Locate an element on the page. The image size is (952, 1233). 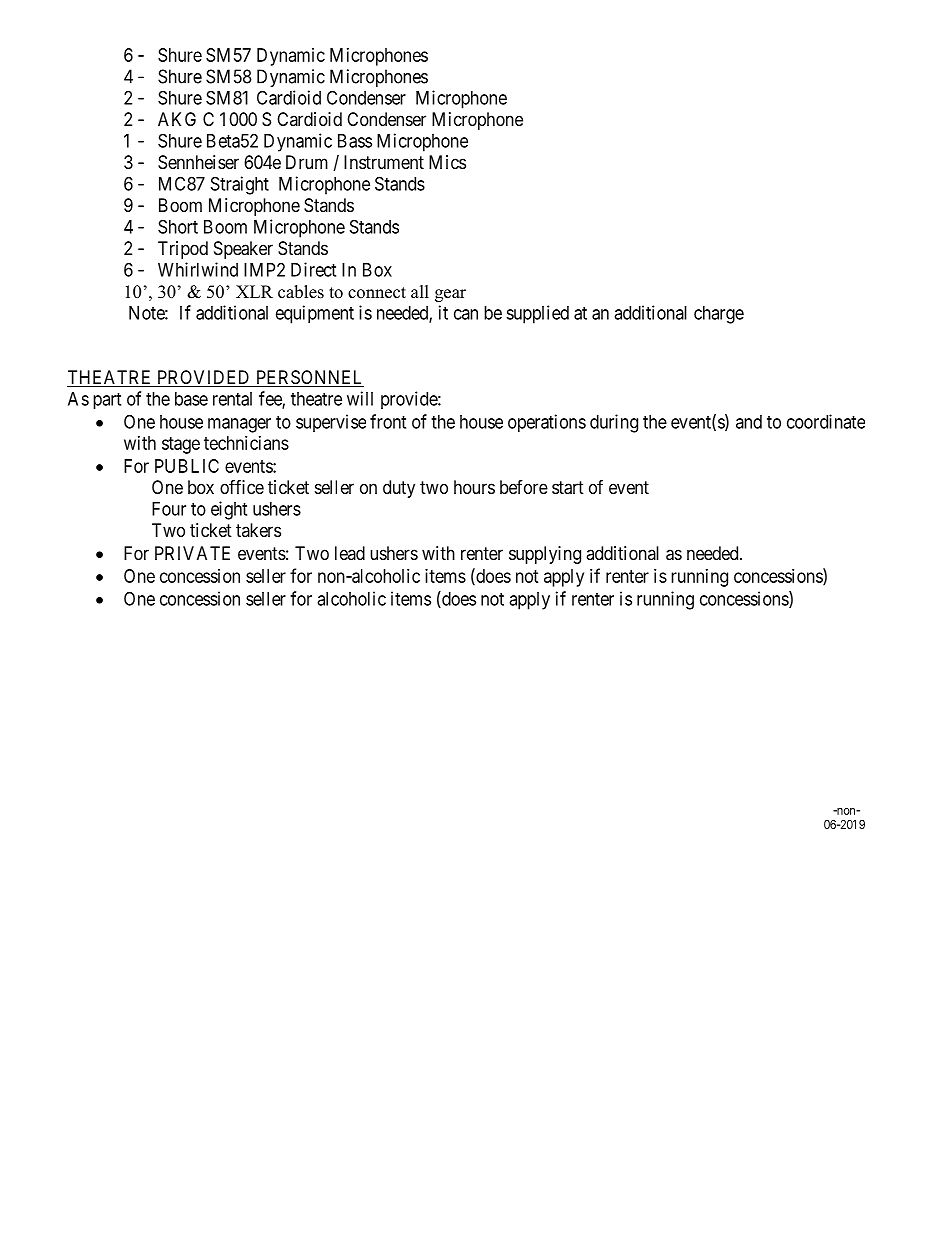
supplying is located at coordinates (545, 555).
